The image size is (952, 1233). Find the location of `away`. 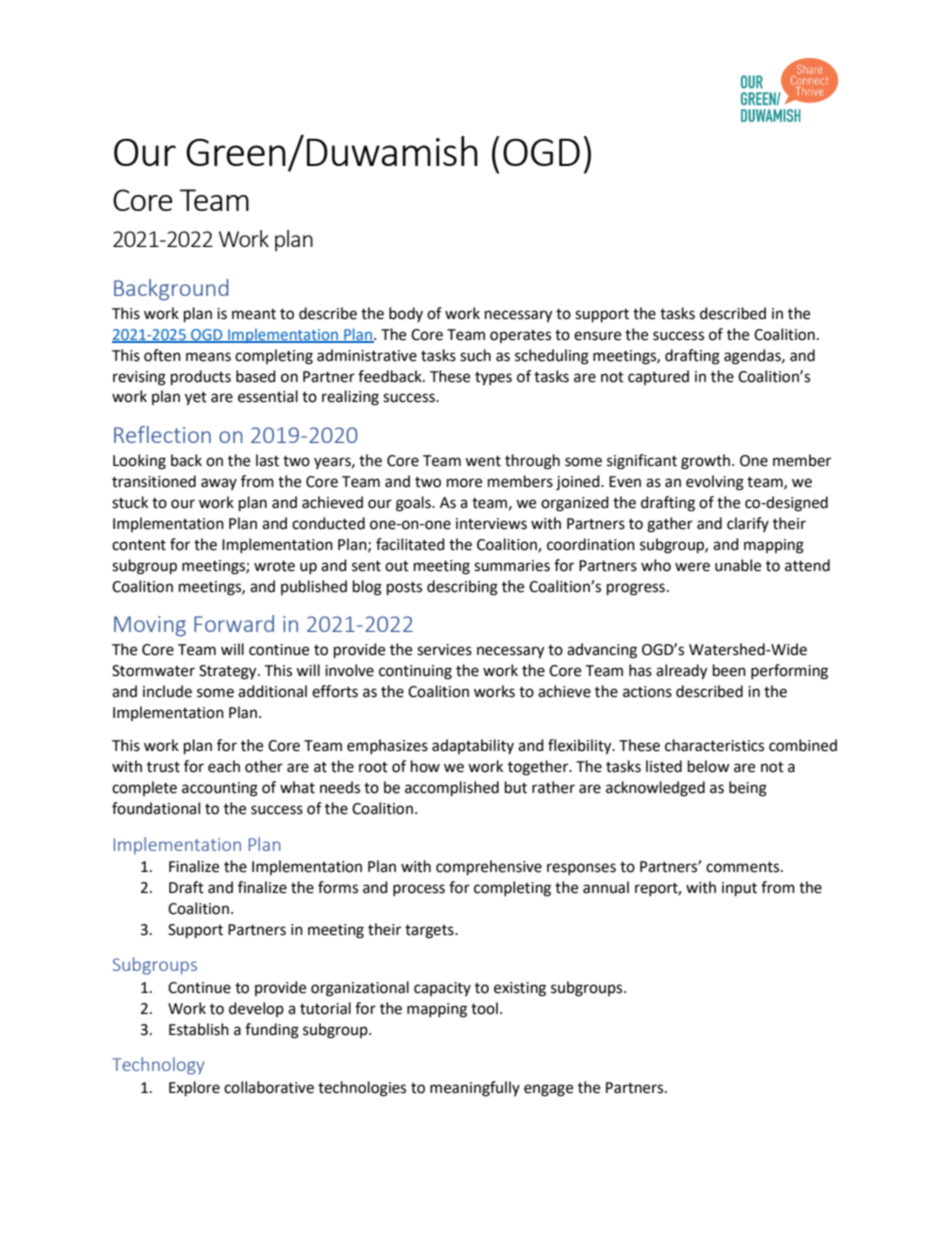

away is located at coordinates (219, 484).
